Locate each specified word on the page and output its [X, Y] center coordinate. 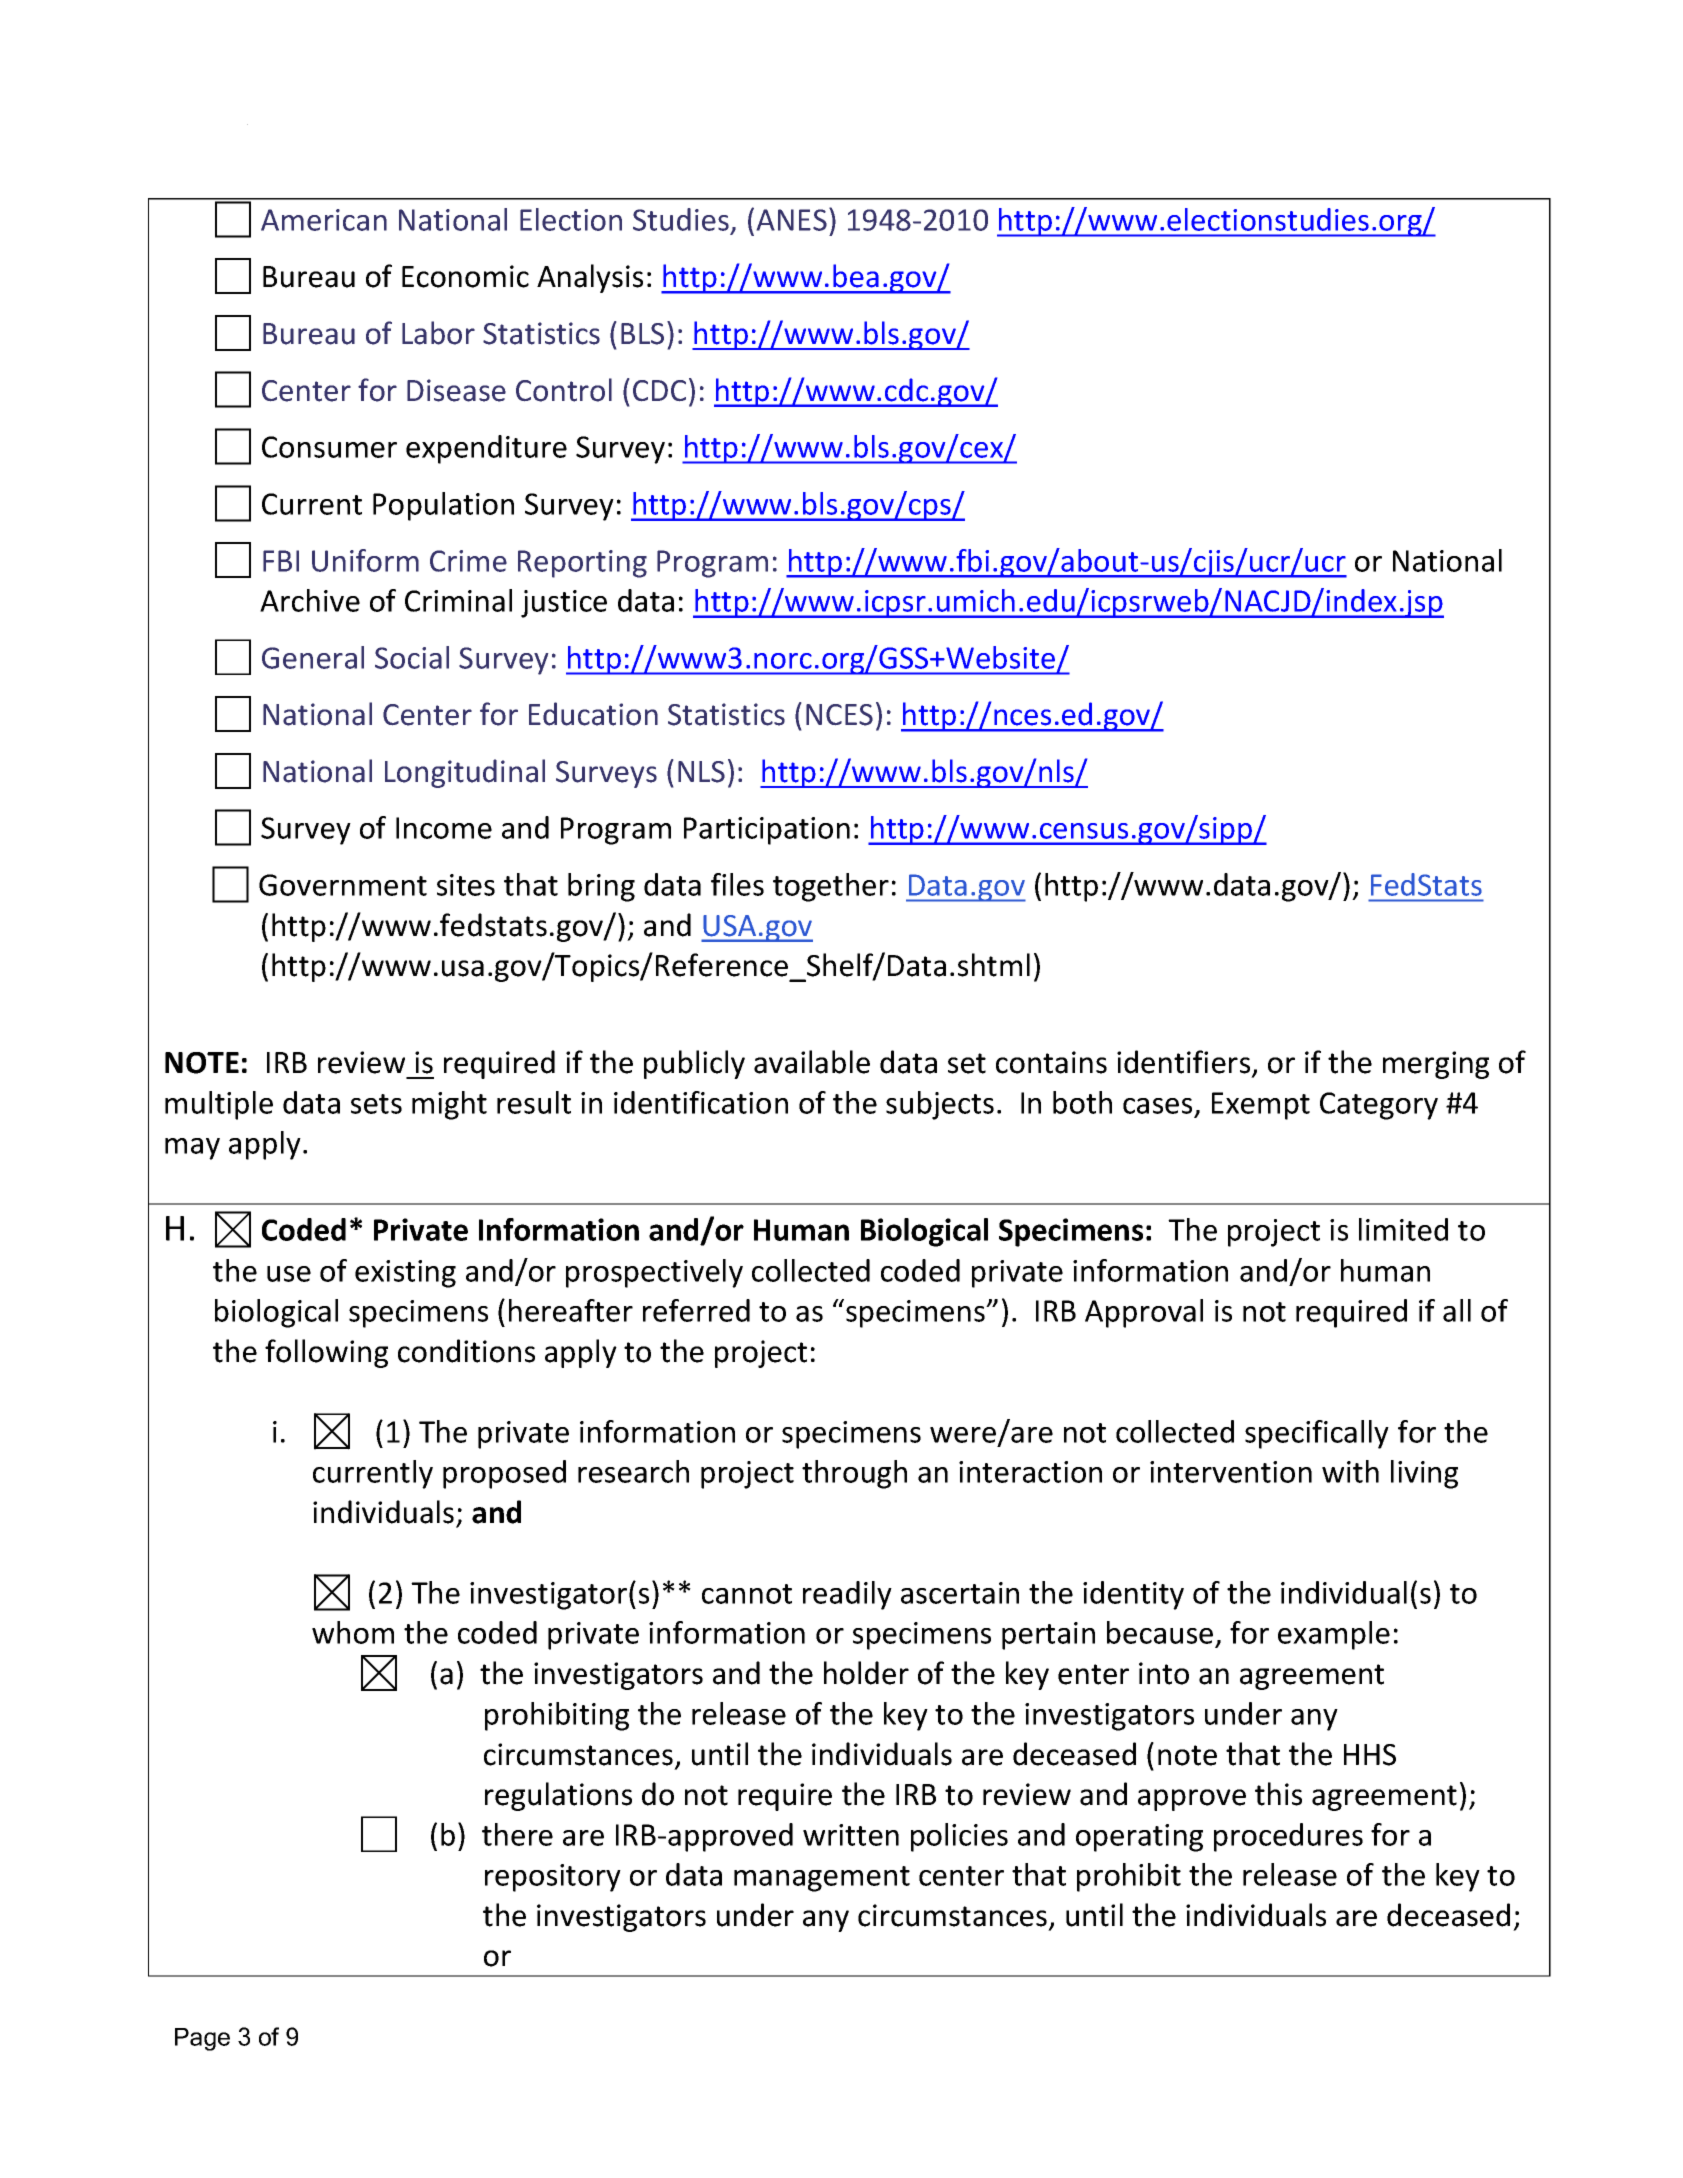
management [822, 1879]
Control [564, 390]
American [324, 220]
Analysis [590, 278]
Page [202, 2039]
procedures [1288, 1837]
